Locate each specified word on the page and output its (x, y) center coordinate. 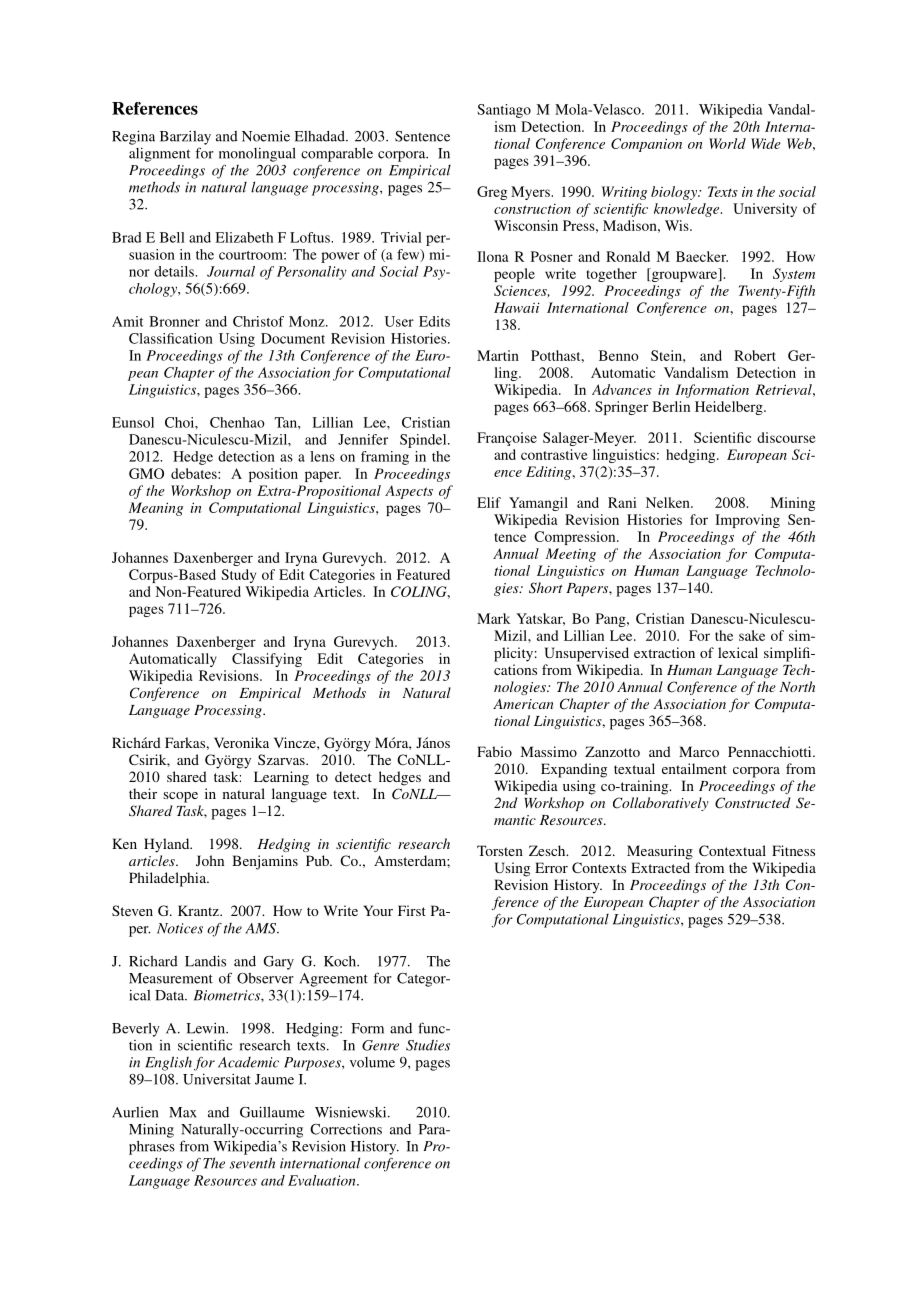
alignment (159, 155)
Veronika (241, 742)
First (412, 910)
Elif (489, 502)
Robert (755, 355)
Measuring (660, 852)
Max (183, 1112)
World (727, 143)
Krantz (199, 910)
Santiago (504, 111)
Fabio (494, 751)
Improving (747, 521)
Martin (498, 355)
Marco (699, 751)
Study (238, 576)
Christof (258, 321)
